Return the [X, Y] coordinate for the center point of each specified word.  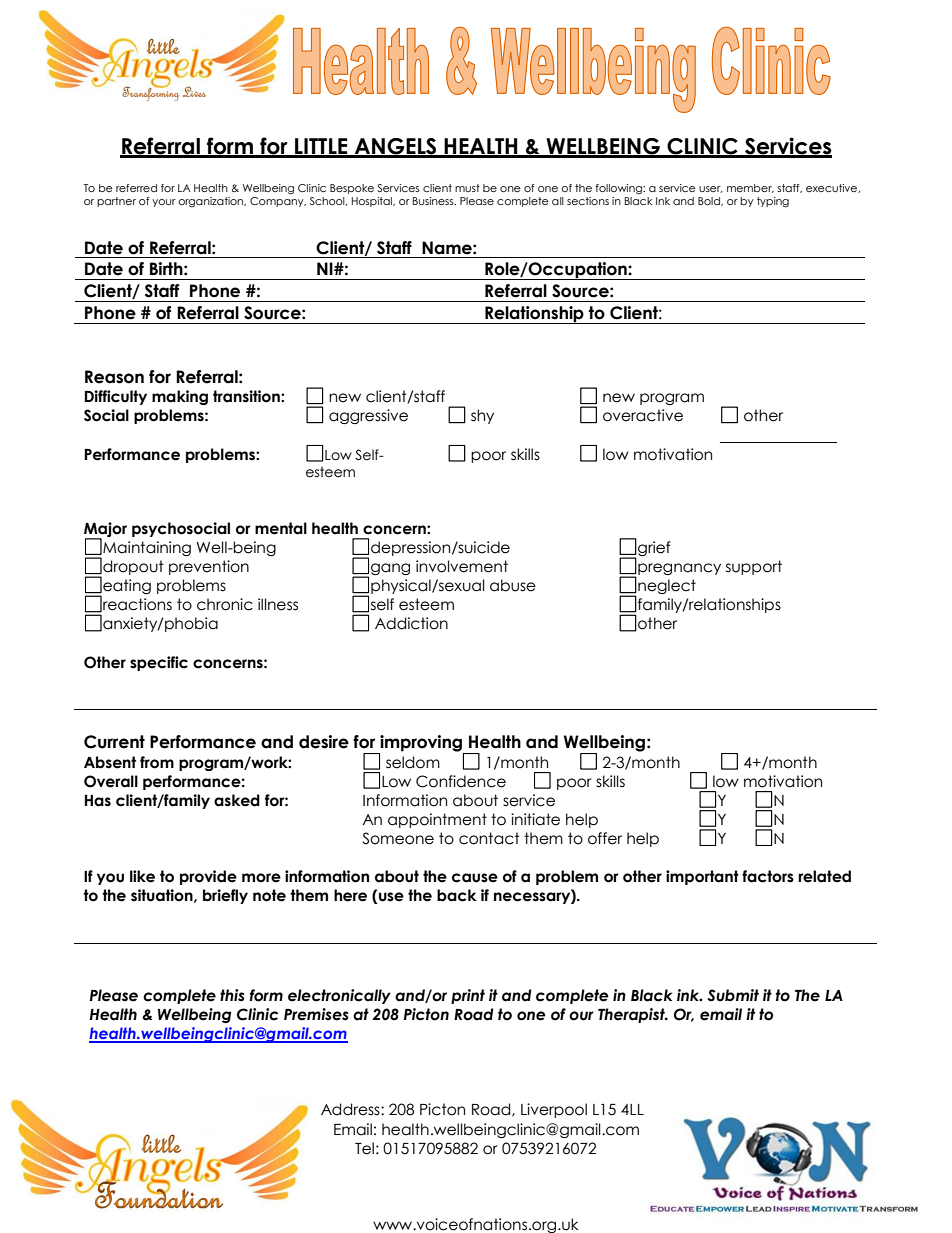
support [754, 567]
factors [768, 876]
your [164, 203]
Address [351, 1109]
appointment [437, 820]
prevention [209, 567]
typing [773, 202]
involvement [462, 566]
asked [237, 800]
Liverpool [554, 1110]
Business [434, 201]
